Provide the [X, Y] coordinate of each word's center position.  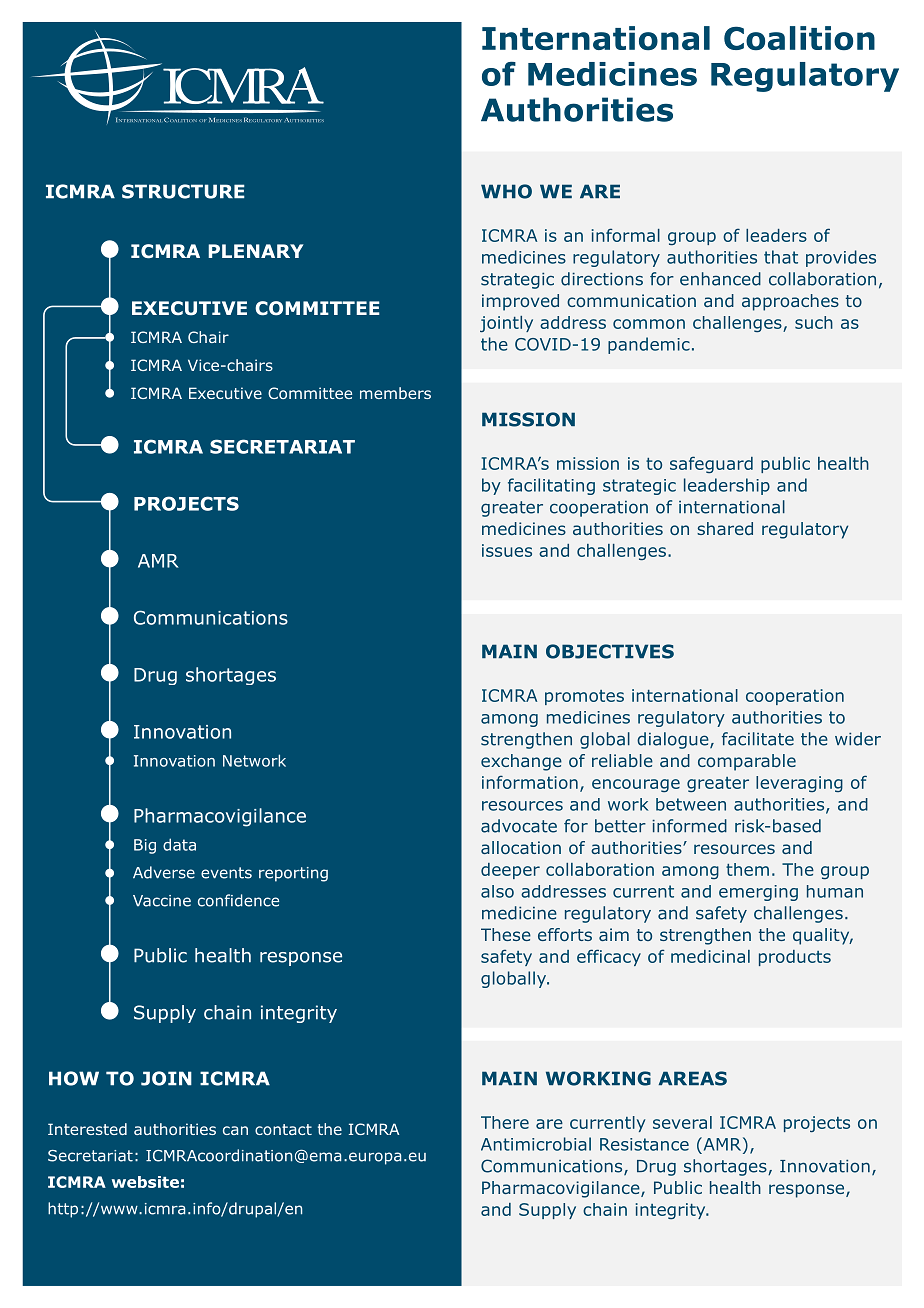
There [505, 1122]
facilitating [551, 486]
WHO [506, 191]
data [179, 844]
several [682, 1122]
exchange [521, 762]
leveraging [799, 784]
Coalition [799, 38]
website [145, 1182]
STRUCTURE [183, 191]
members [395, 393]
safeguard [711, 464]
